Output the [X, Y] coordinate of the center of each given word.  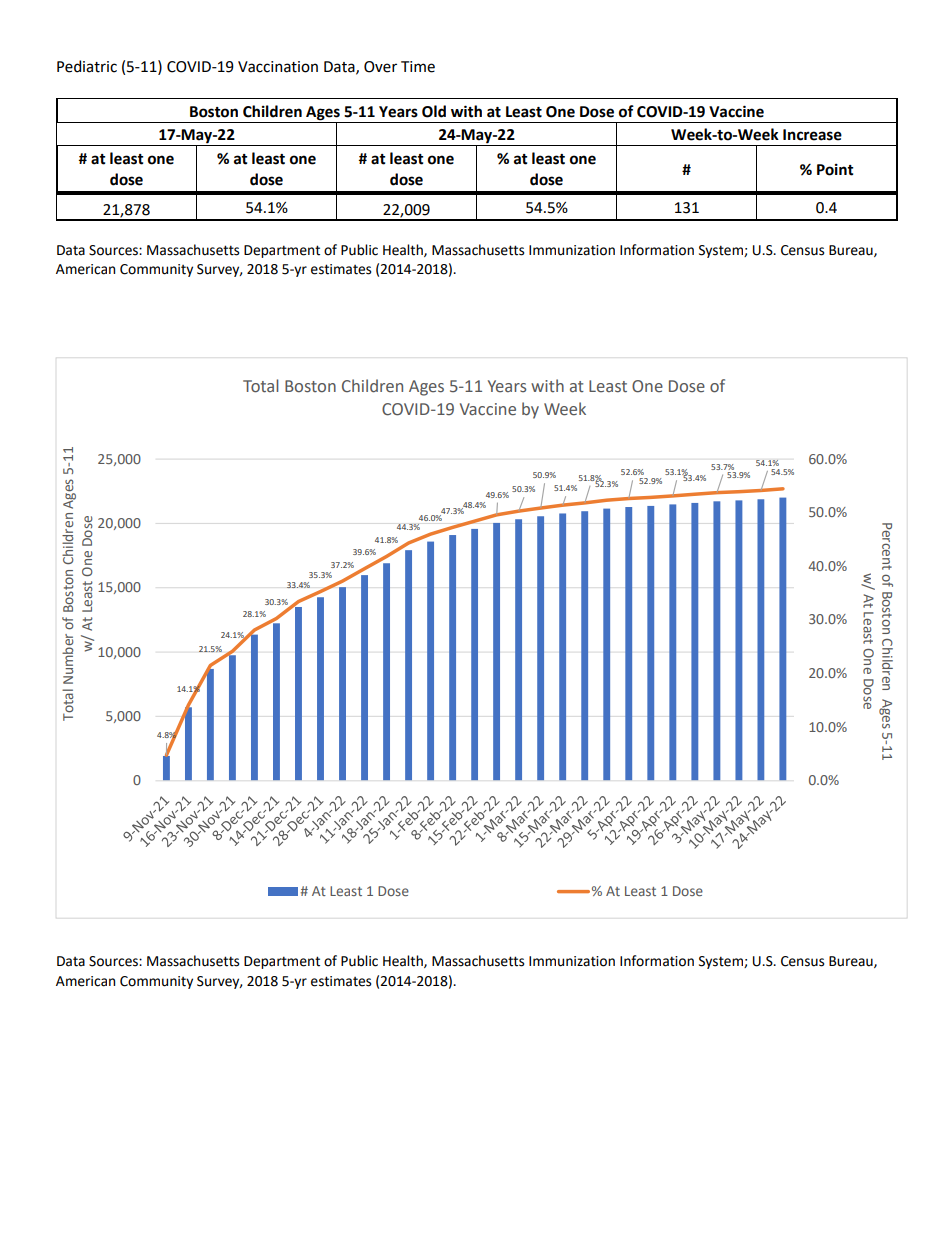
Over [380, 67]
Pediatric [87, 66]
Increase [812, 135]
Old [434, 111]
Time [418, 67]
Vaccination [278, 67]
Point [835, 170]
